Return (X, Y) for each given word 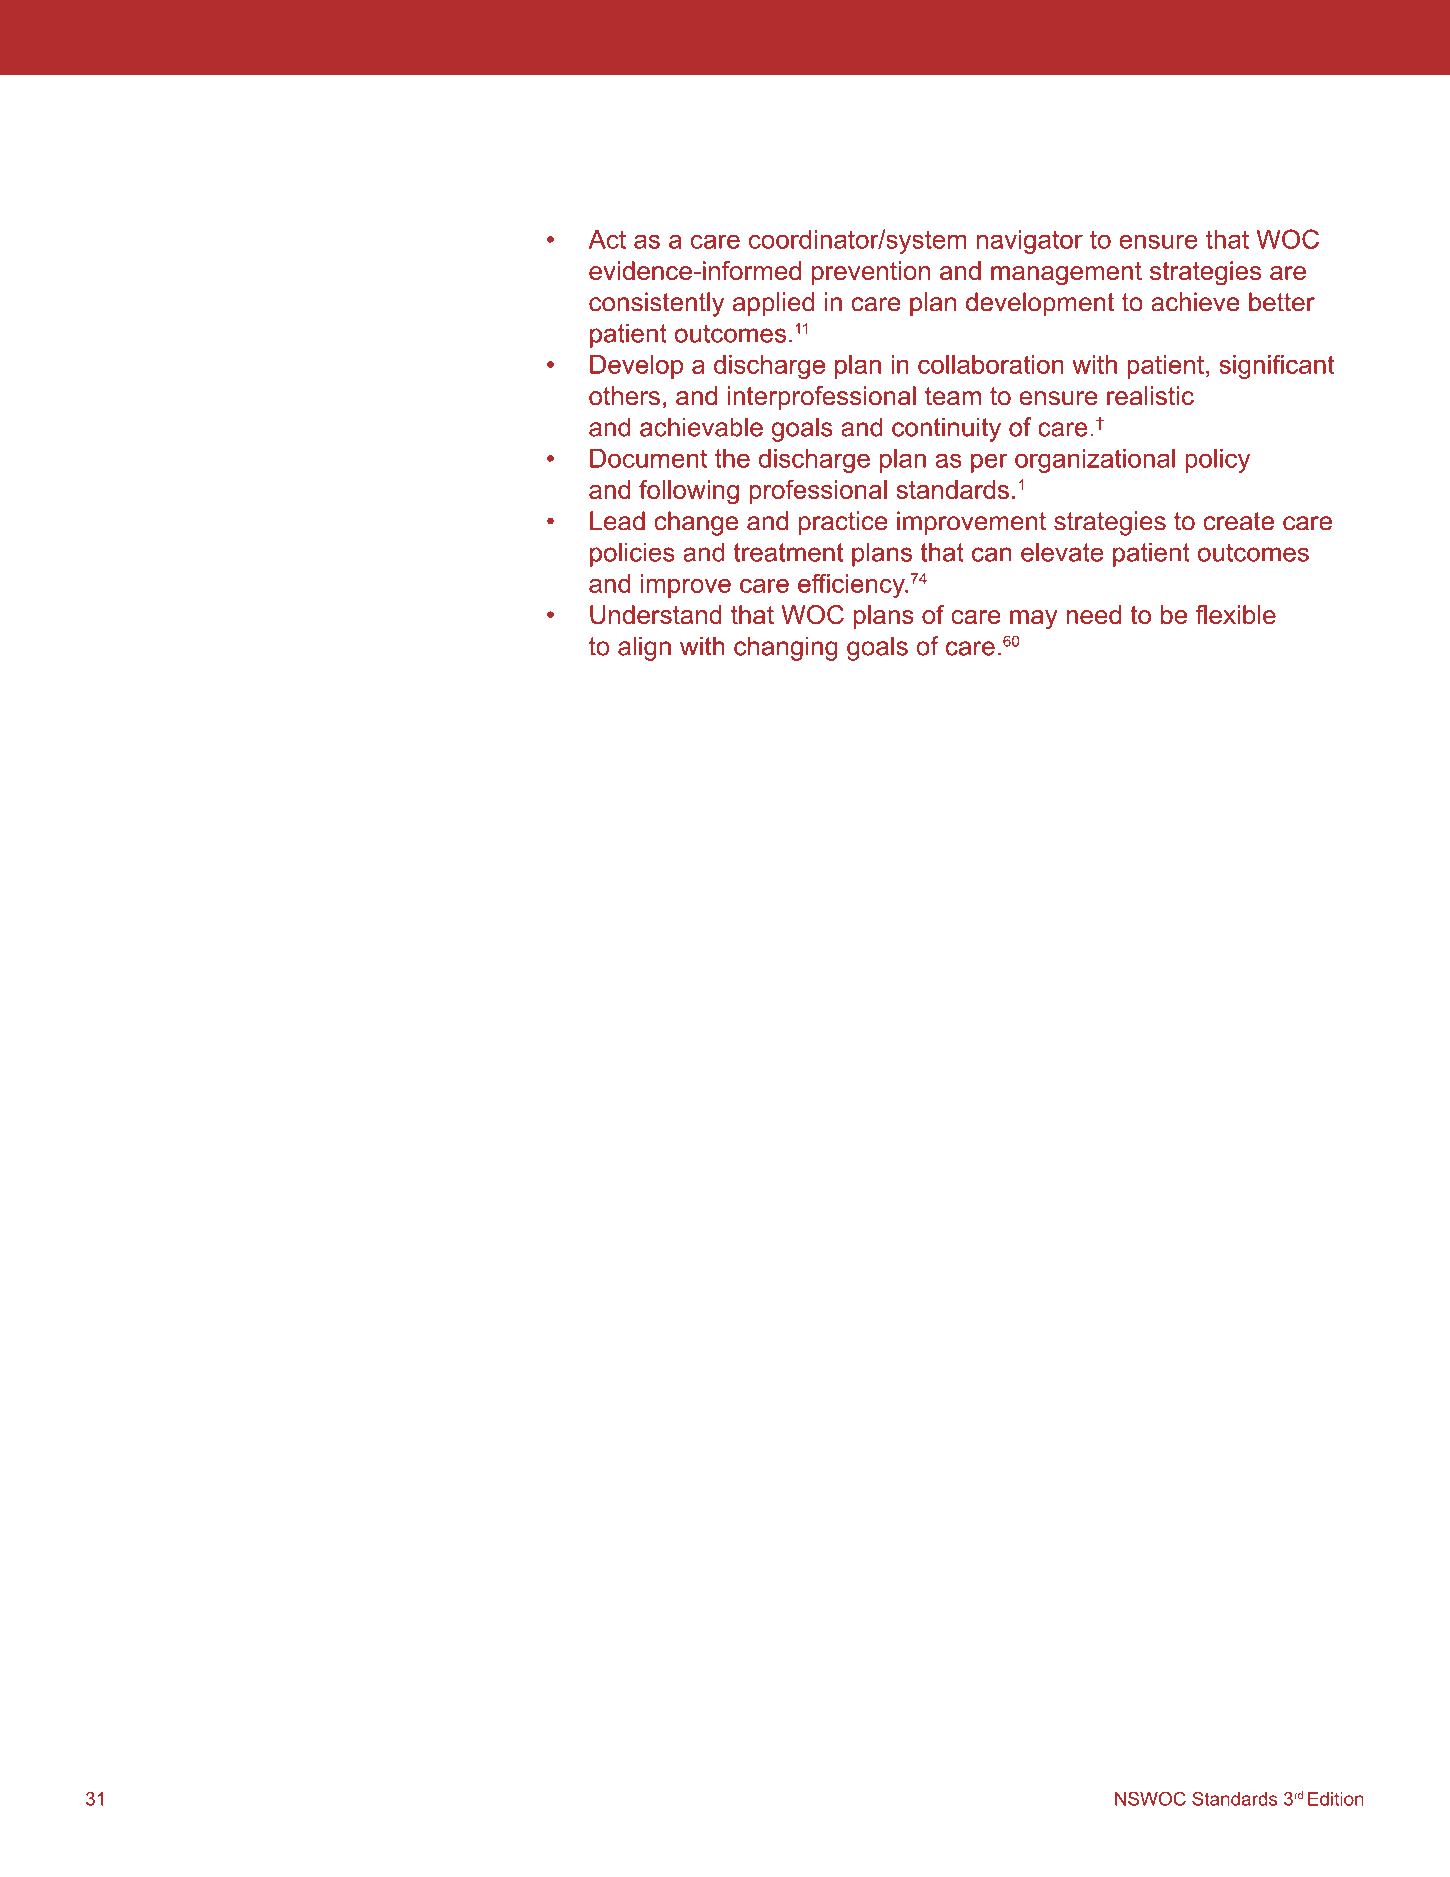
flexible (1236, 614)
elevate (1062, 552)
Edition (1336, 1799)
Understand (656, 614)
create (1238, 521)
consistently (656, 304)
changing (786, 648)
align (644, 648)
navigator (1030, 242)
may (1034, 620)
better (1282, 302)
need (1094, 614)
